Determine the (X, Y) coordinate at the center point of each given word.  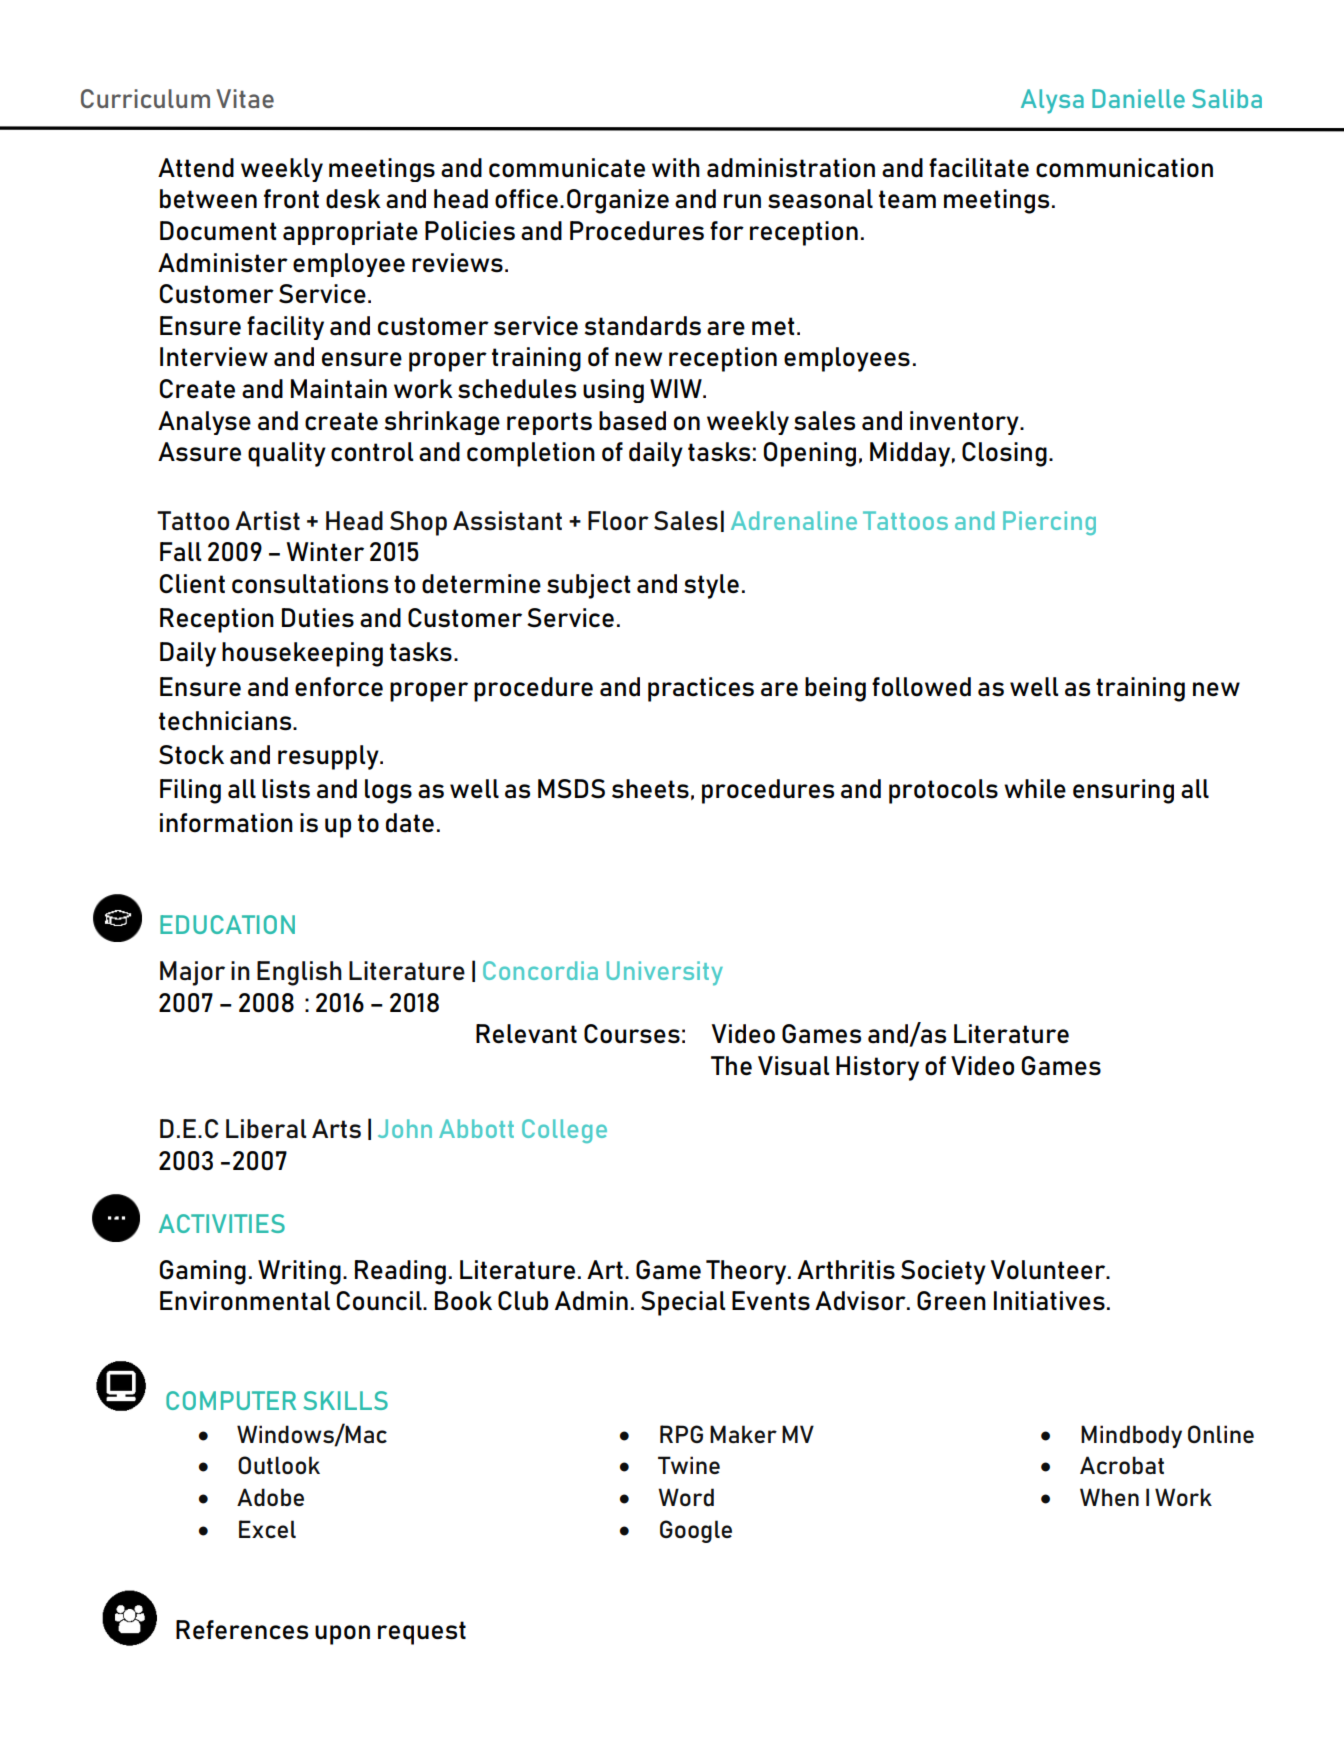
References (242, 1630)
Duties (318, 618)
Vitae (245, 98)
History (877, 1068)
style (711, 586)
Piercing (1049, 523)
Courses (632, 1034)
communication (1124, 168)
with (676, 167)
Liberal (266, 1129)
